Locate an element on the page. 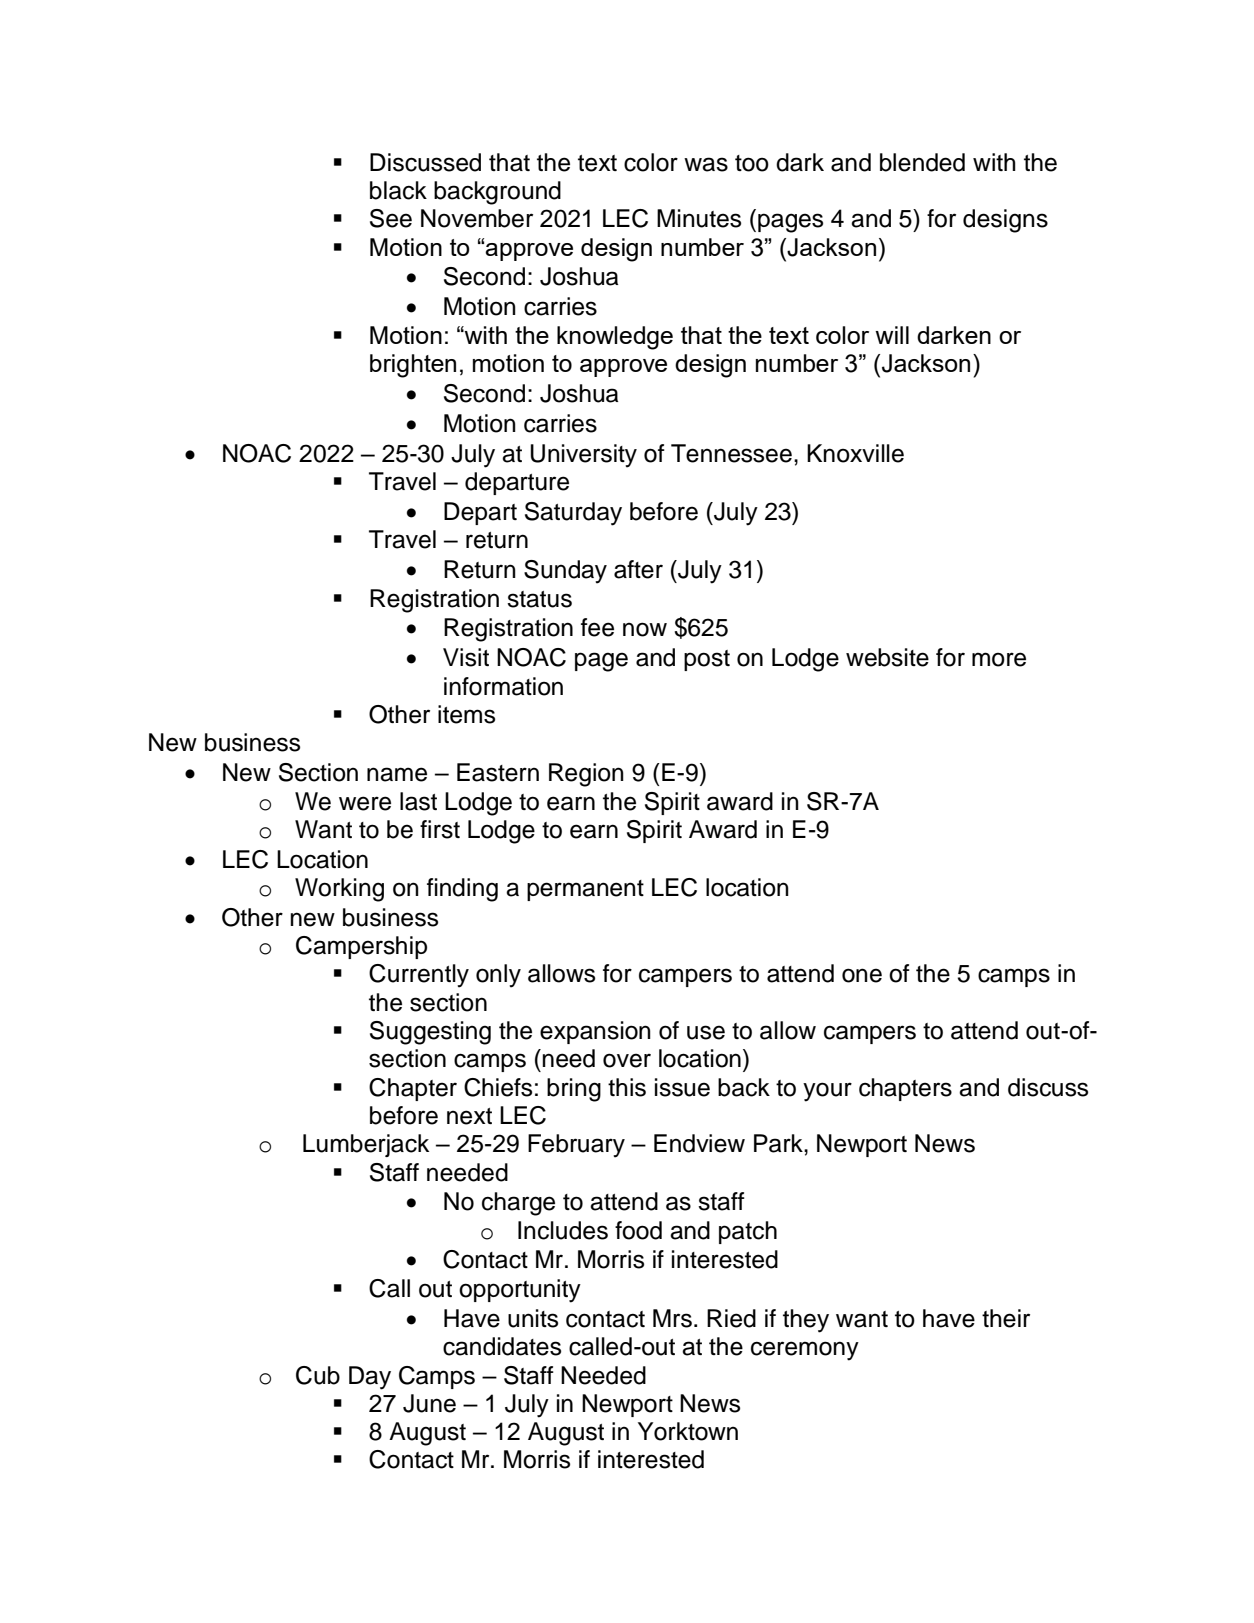 The image size is (1254, 1623). June is located at coordinates (429, 1403).
